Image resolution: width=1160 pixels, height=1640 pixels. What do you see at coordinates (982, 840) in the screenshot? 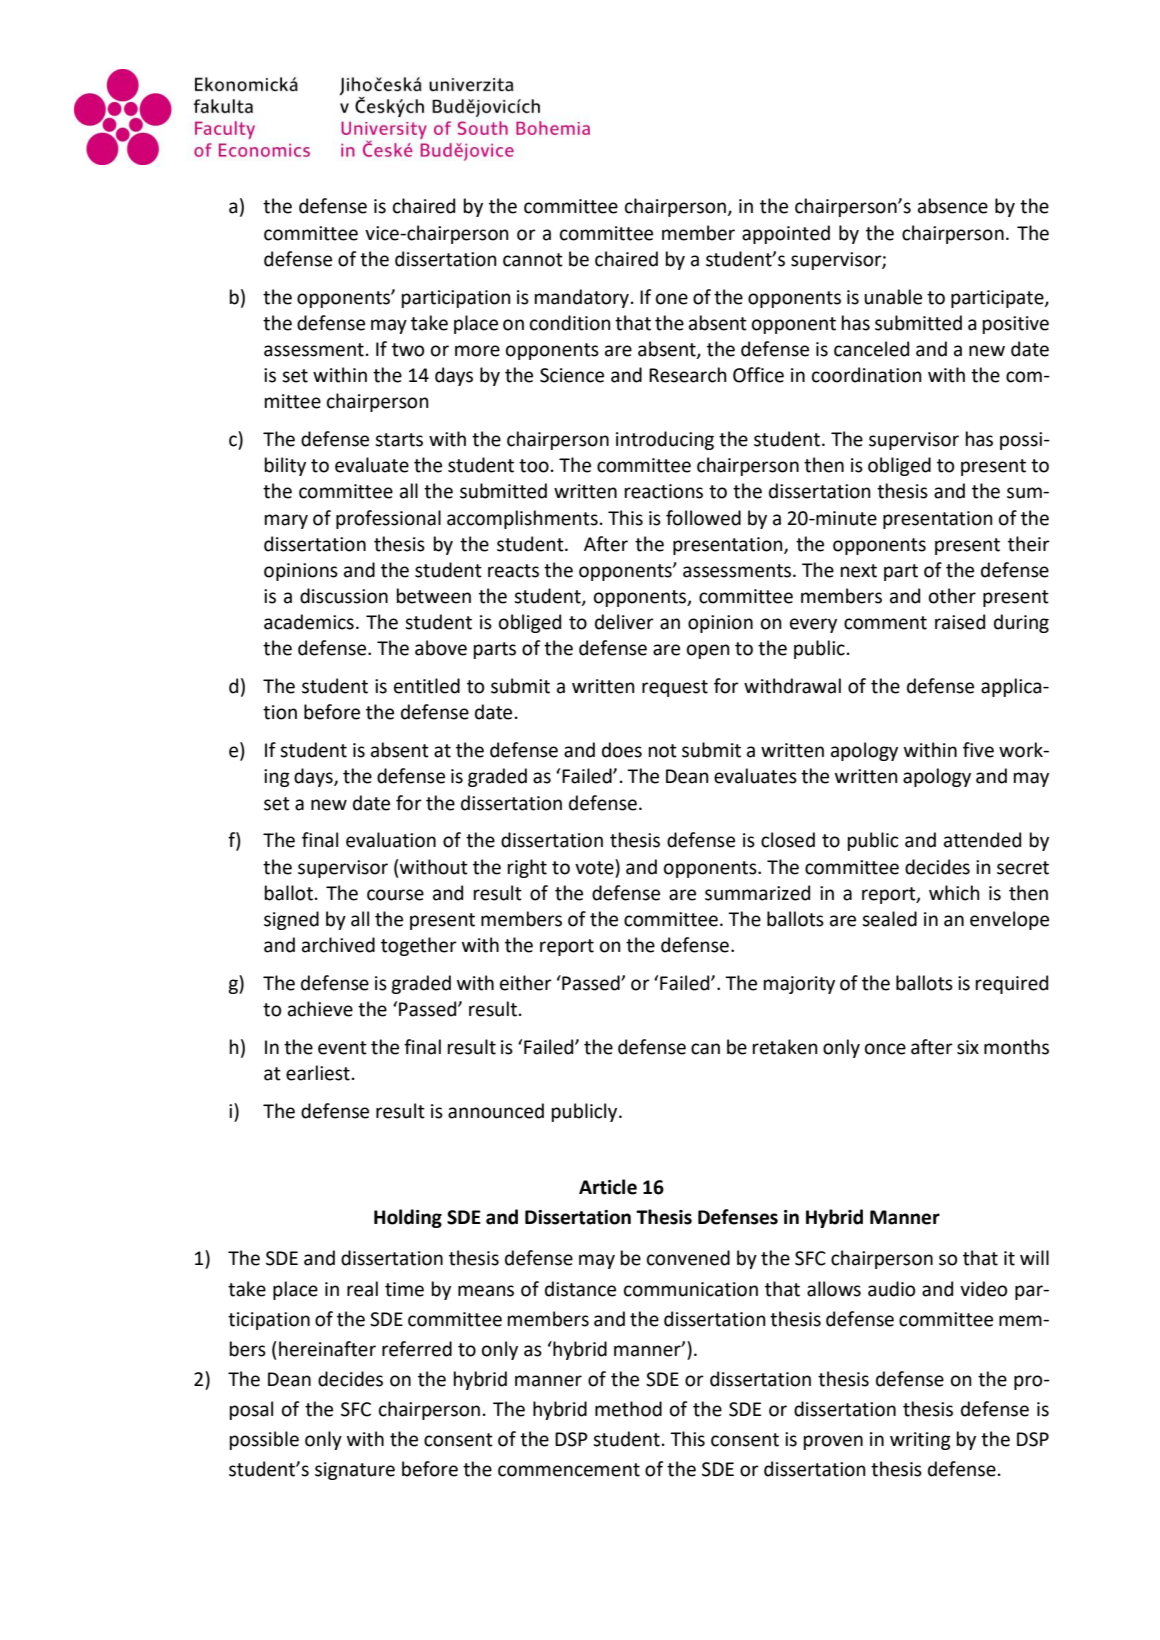
I see `attended` at bounding box center [982, 840].
